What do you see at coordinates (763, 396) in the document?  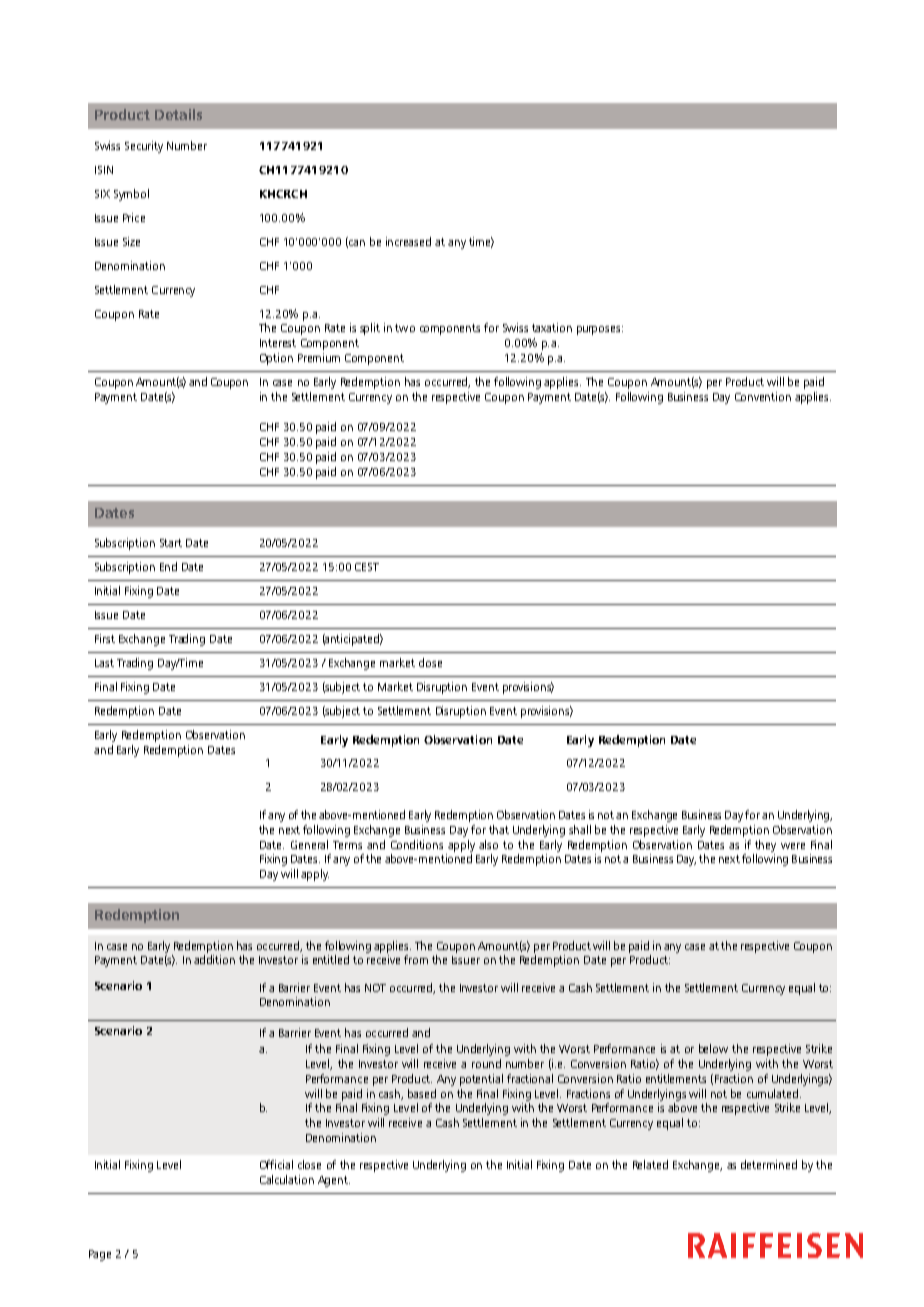 I see `Convention` at bounding box center [763, 396].
